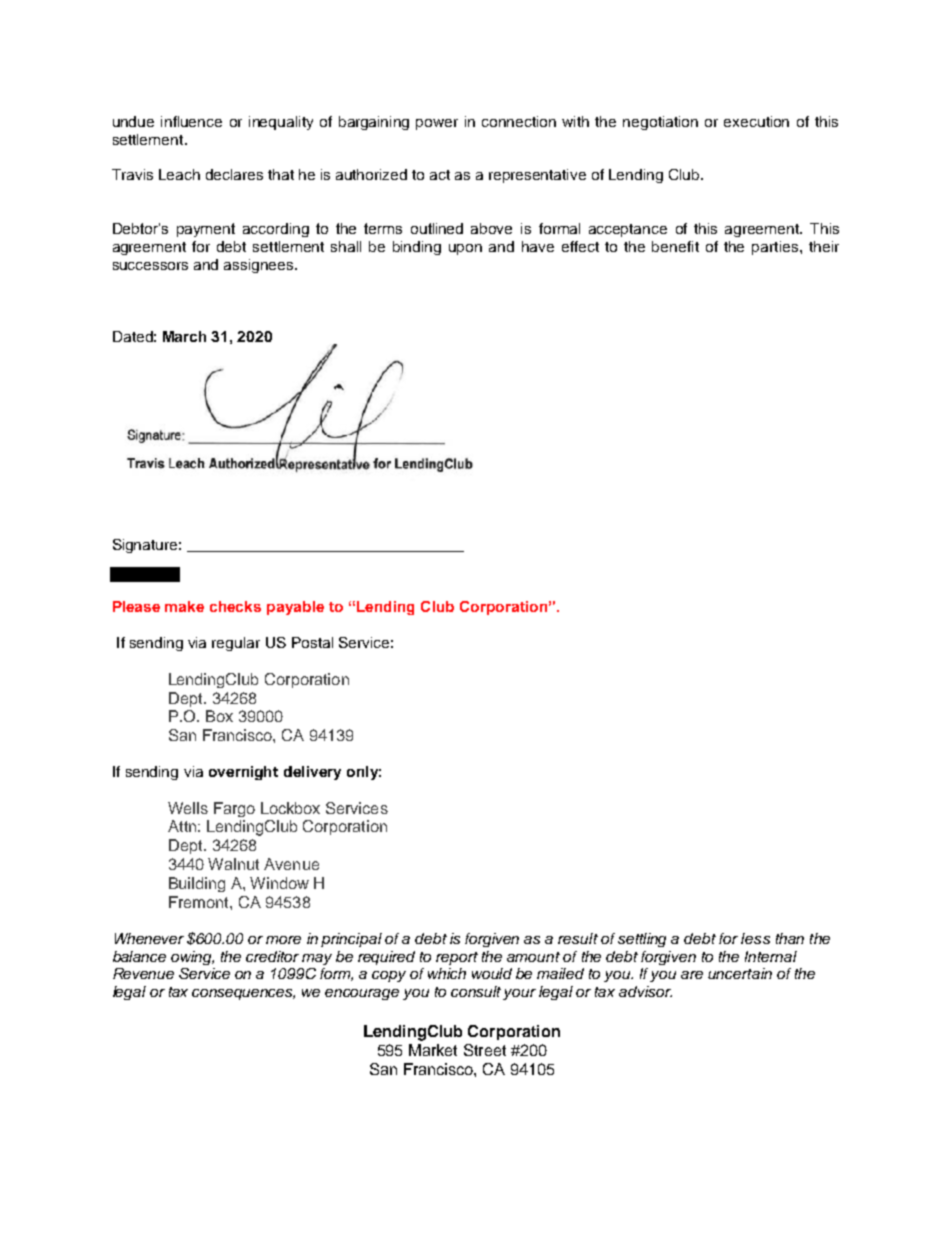 The height and width of the image is (1233, 952). Describe the element at coordinates (775, 248) in the image. I see `parties` at that location.
